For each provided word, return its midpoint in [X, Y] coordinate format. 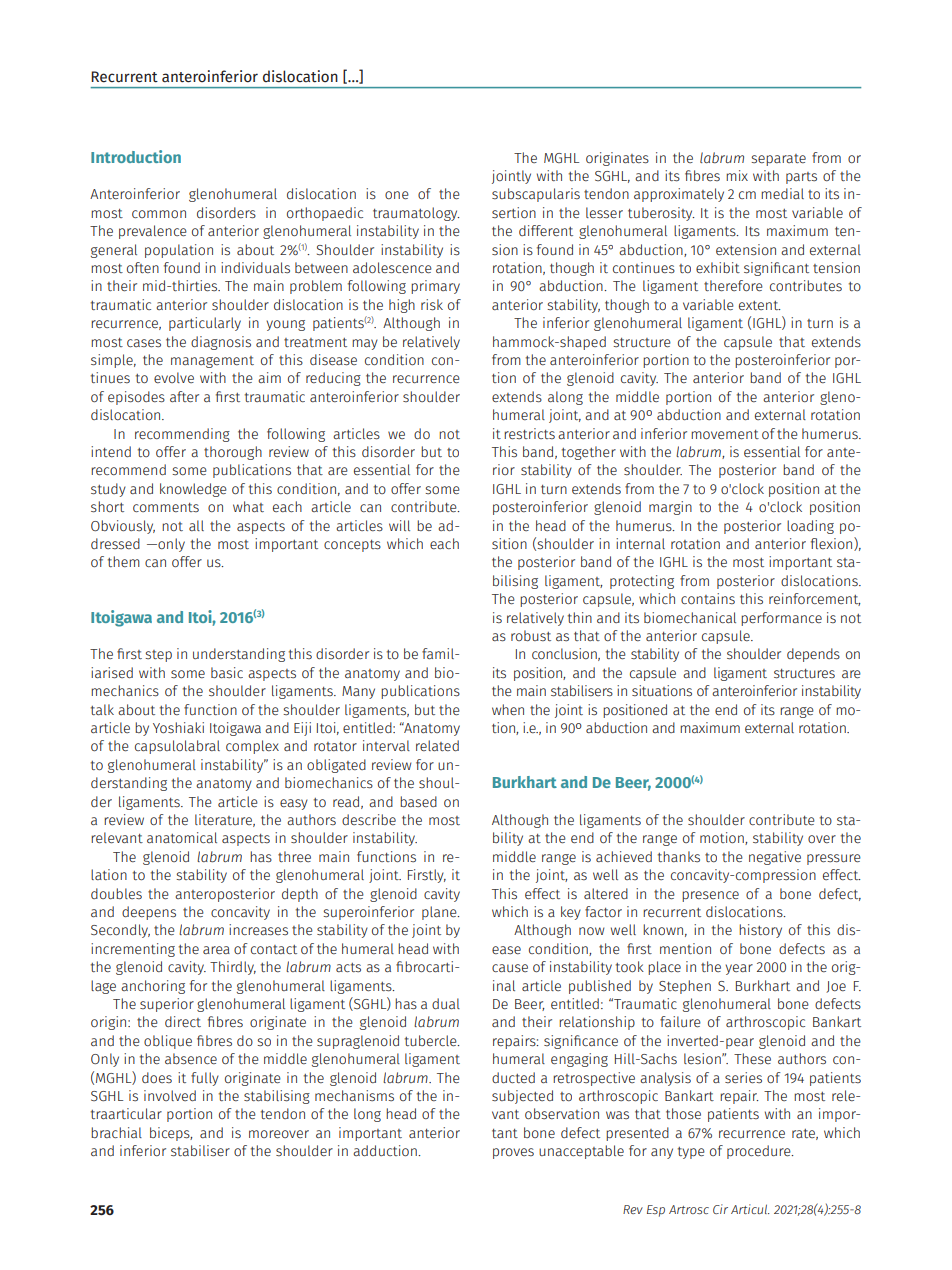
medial [782, 193]
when [508, 709]
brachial [116, 1132]
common [159, 214]
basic [227, 672]
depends [813, 655]
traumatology [416, 214]
